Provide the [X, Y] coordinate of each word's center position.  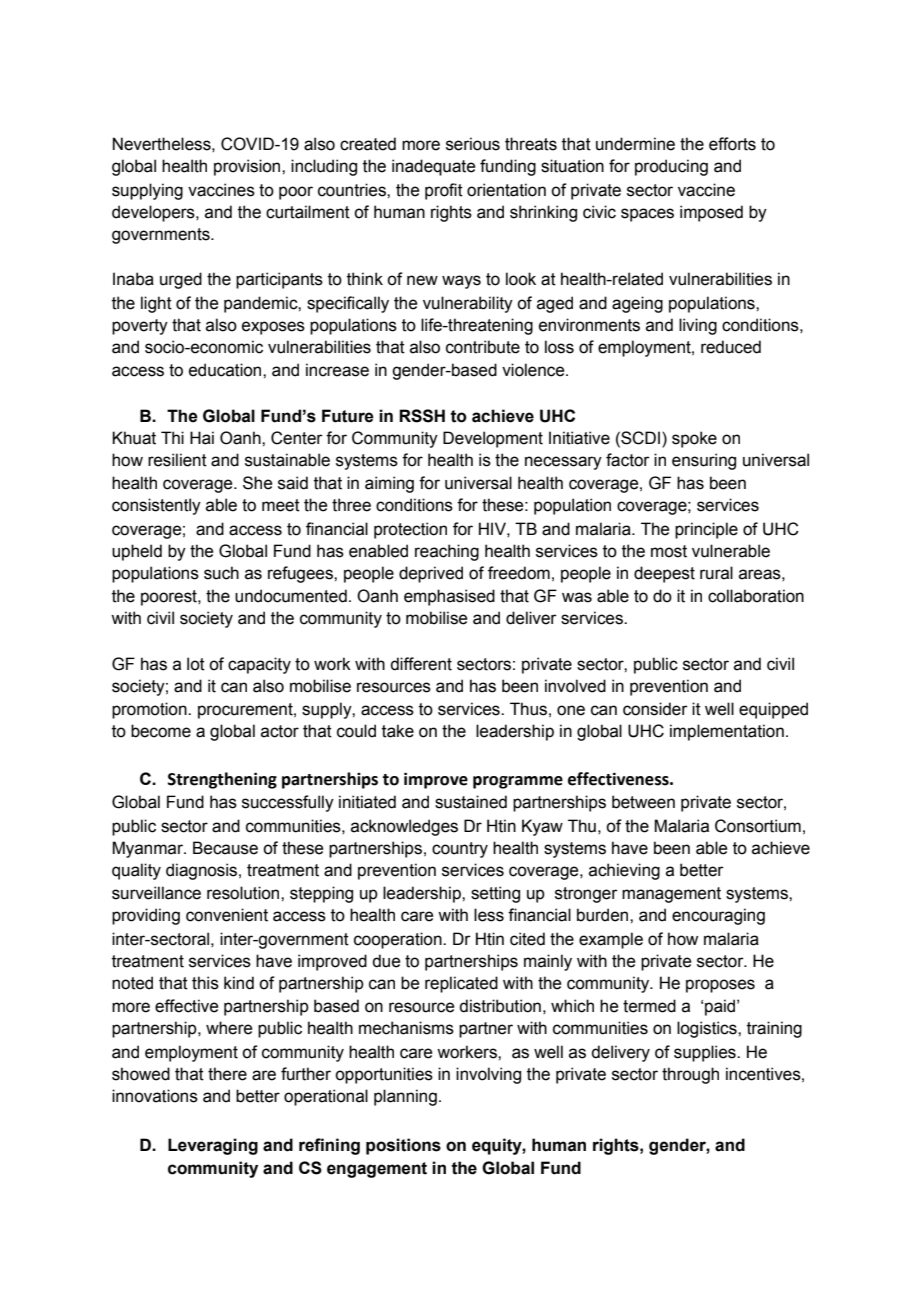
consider [655, 709]
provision [248, 167]
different [421, 664]
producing [671, 167]
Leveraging [213, 1146]
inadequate [433, 167]
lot [196, 664]
